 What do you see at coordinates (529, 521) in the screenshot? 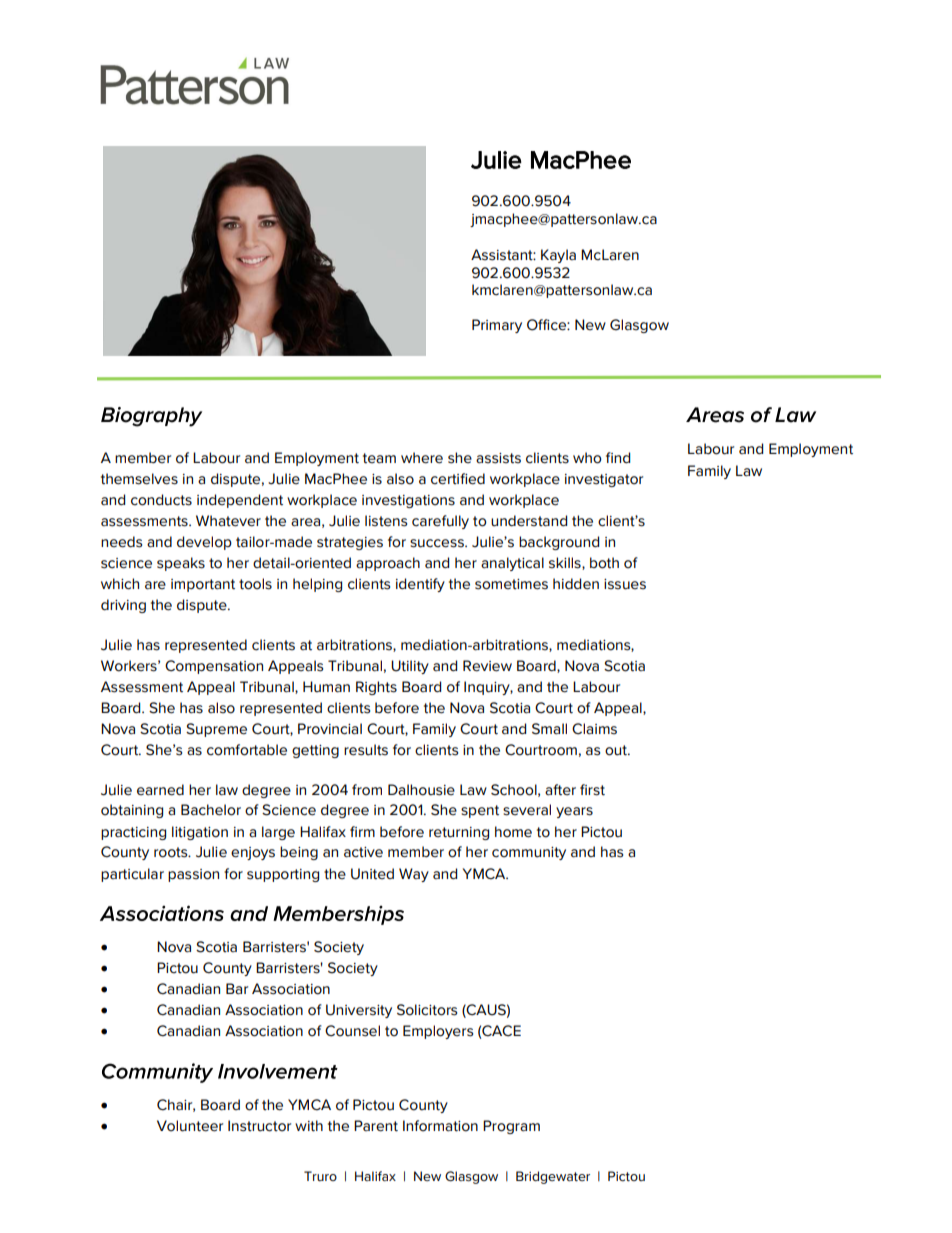
I see `understand` at bounding box center [529, 521].
